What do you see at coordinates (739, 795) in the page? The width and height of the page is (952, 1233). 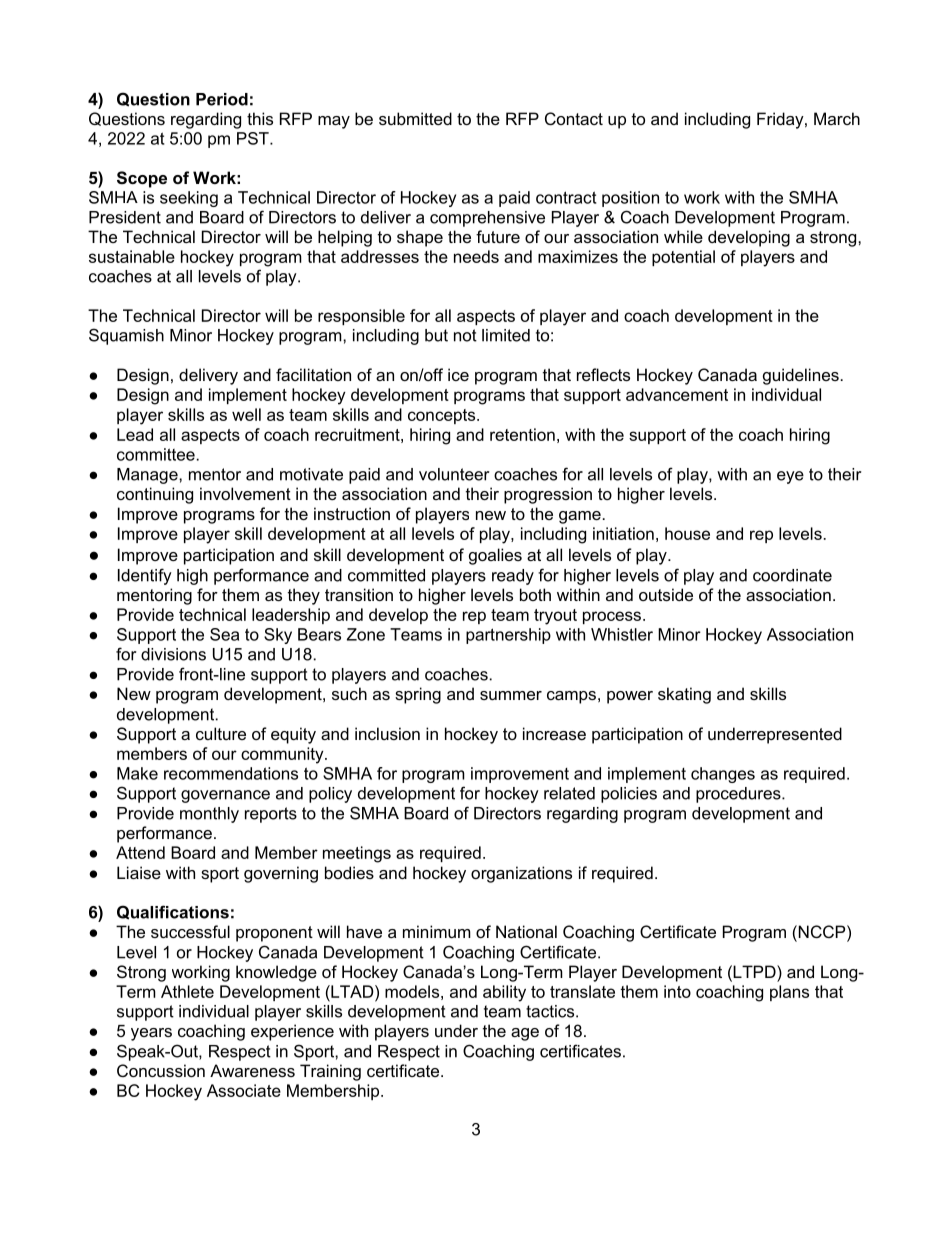 I see `procedures` at bounding box center [739, 795].
